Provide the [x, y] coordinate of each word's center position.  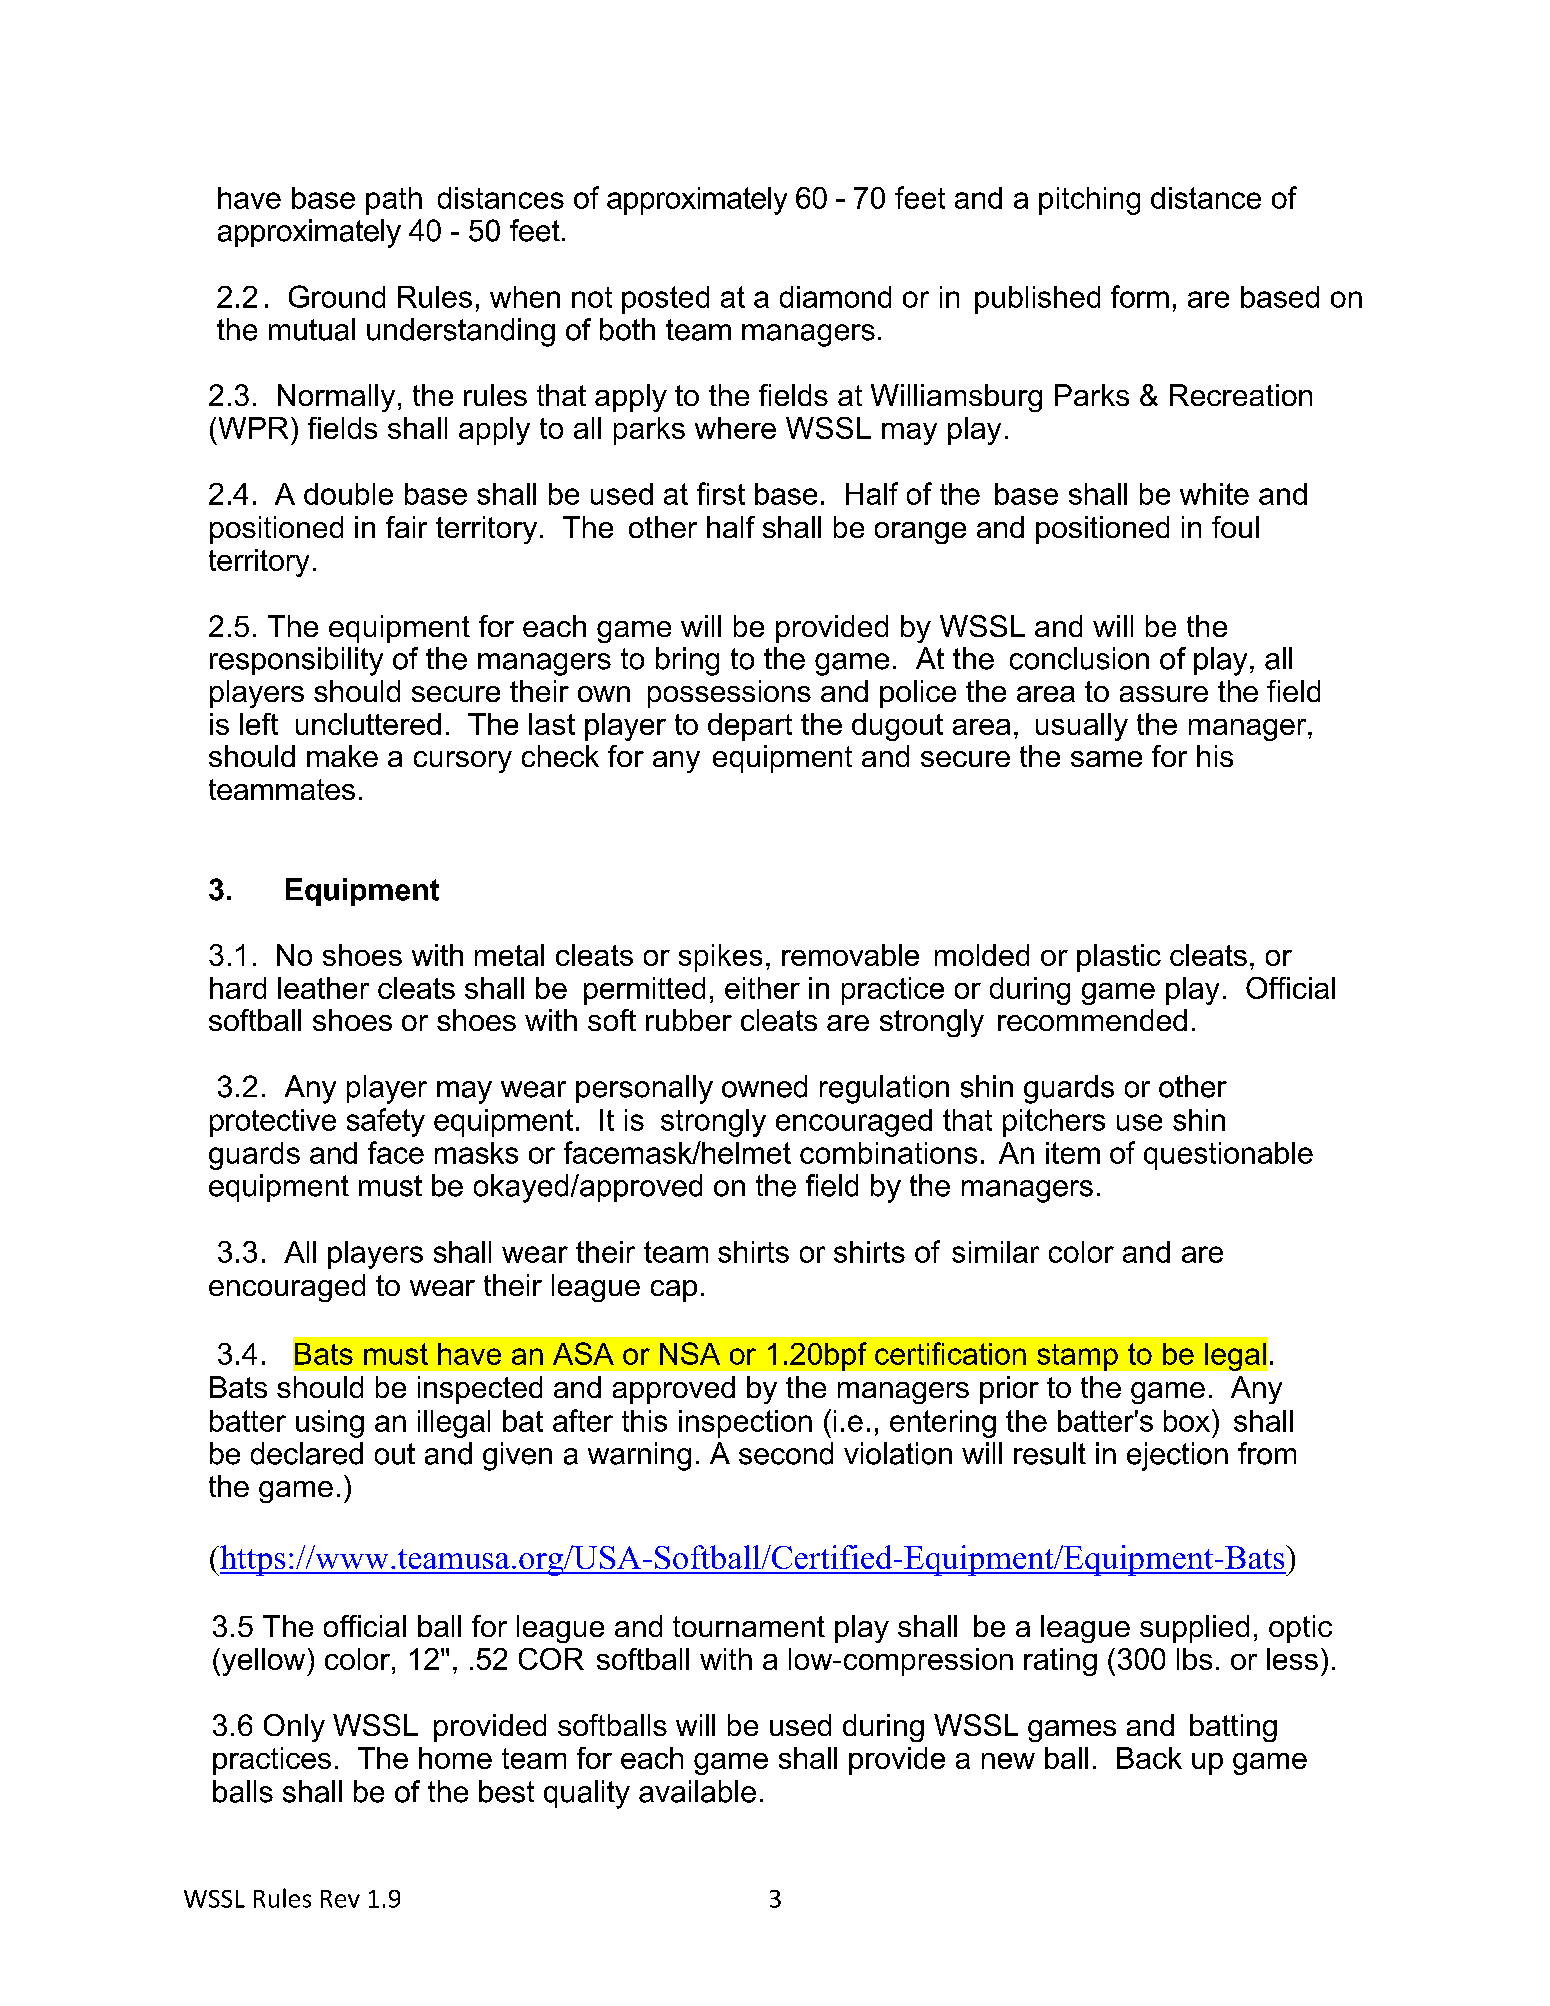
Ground [337, 296]
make [342, 756]
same [1106, 759]
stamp [1077, 1357]
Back [1149, 1758]
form [1140, 296]
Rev [340, 1899]
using [330, 1424]
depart [750, 727]
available [697, 1791]
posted [665, 300]
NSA [690, 1353]
